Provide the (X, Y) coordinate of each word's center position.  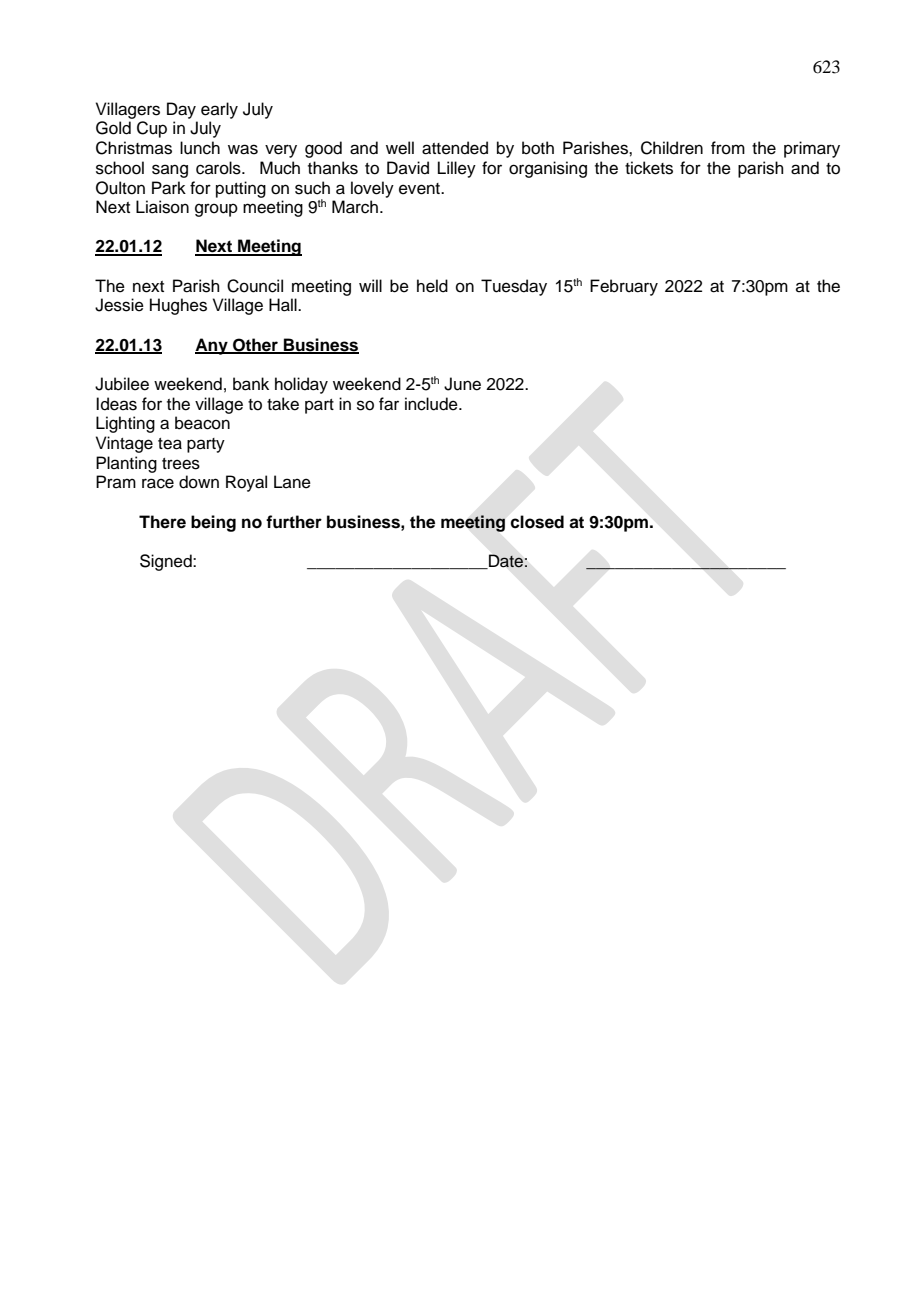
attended (455, 148)
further (294, 522)
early (219, 110)
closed (537, 522)
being (213, 523)
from (728, 148)
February (624, 287)
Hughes (178, 306)
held (432, 286)
